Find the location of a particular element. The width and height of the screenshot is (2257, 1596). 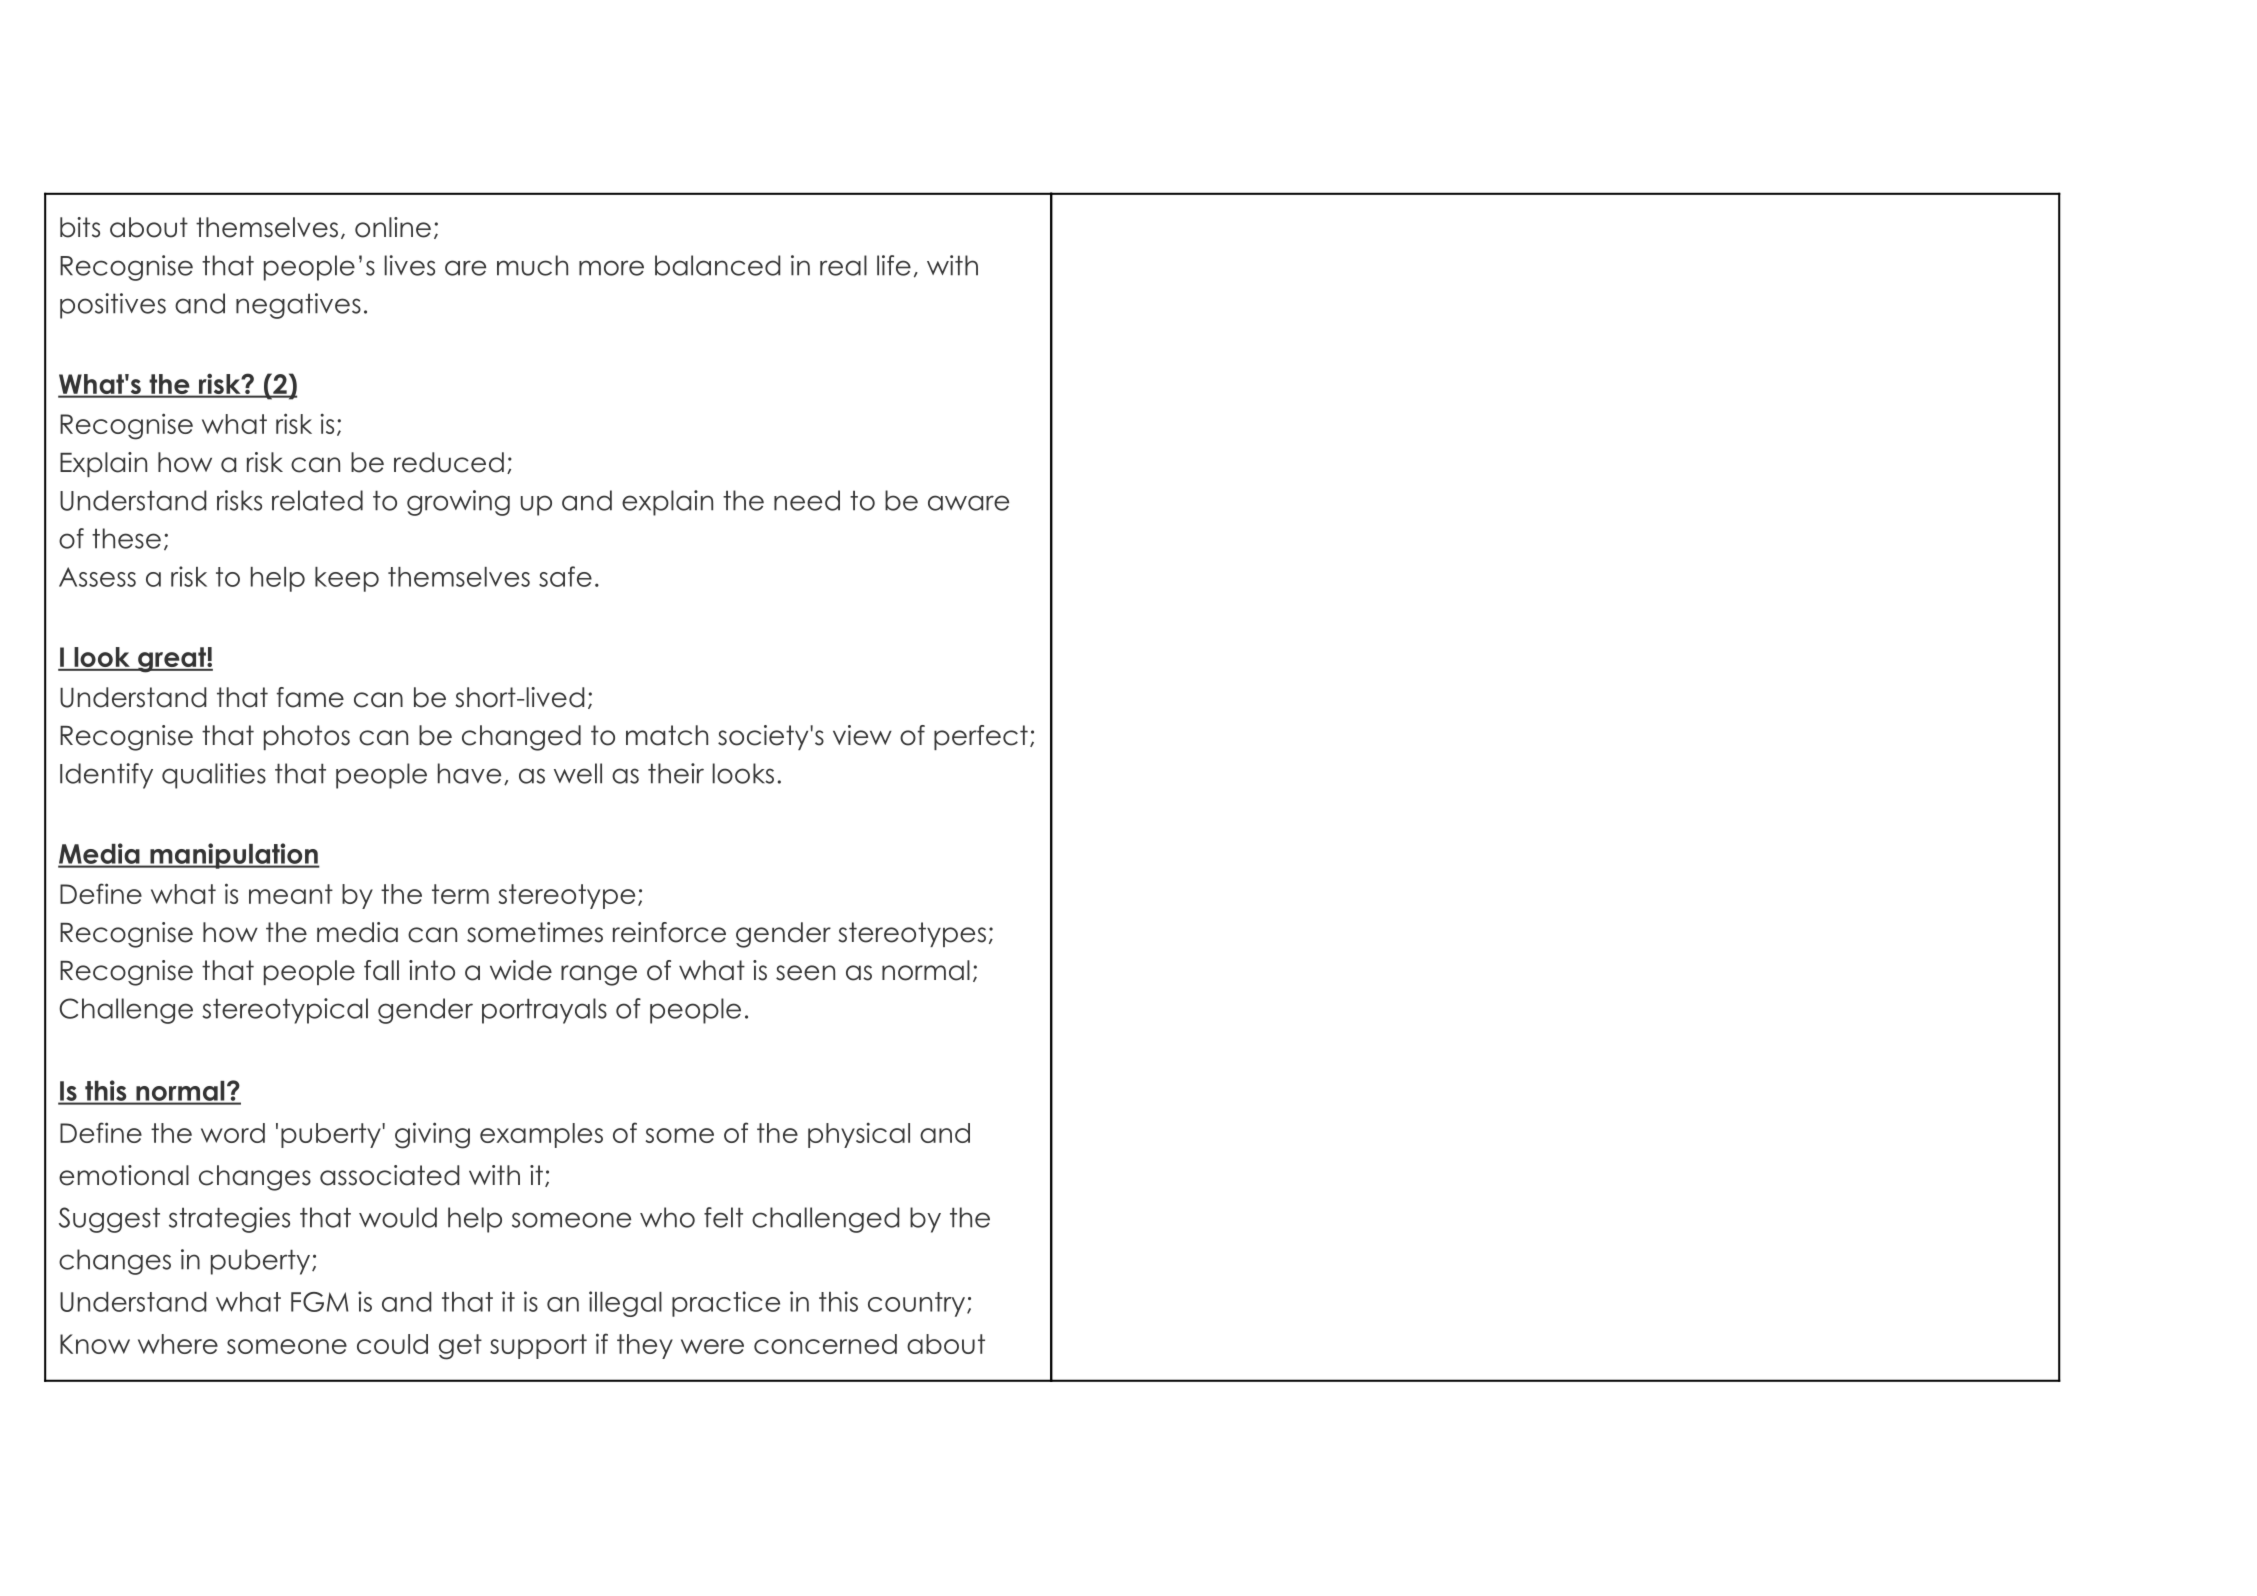

need is located at coordinates (807, 500).
